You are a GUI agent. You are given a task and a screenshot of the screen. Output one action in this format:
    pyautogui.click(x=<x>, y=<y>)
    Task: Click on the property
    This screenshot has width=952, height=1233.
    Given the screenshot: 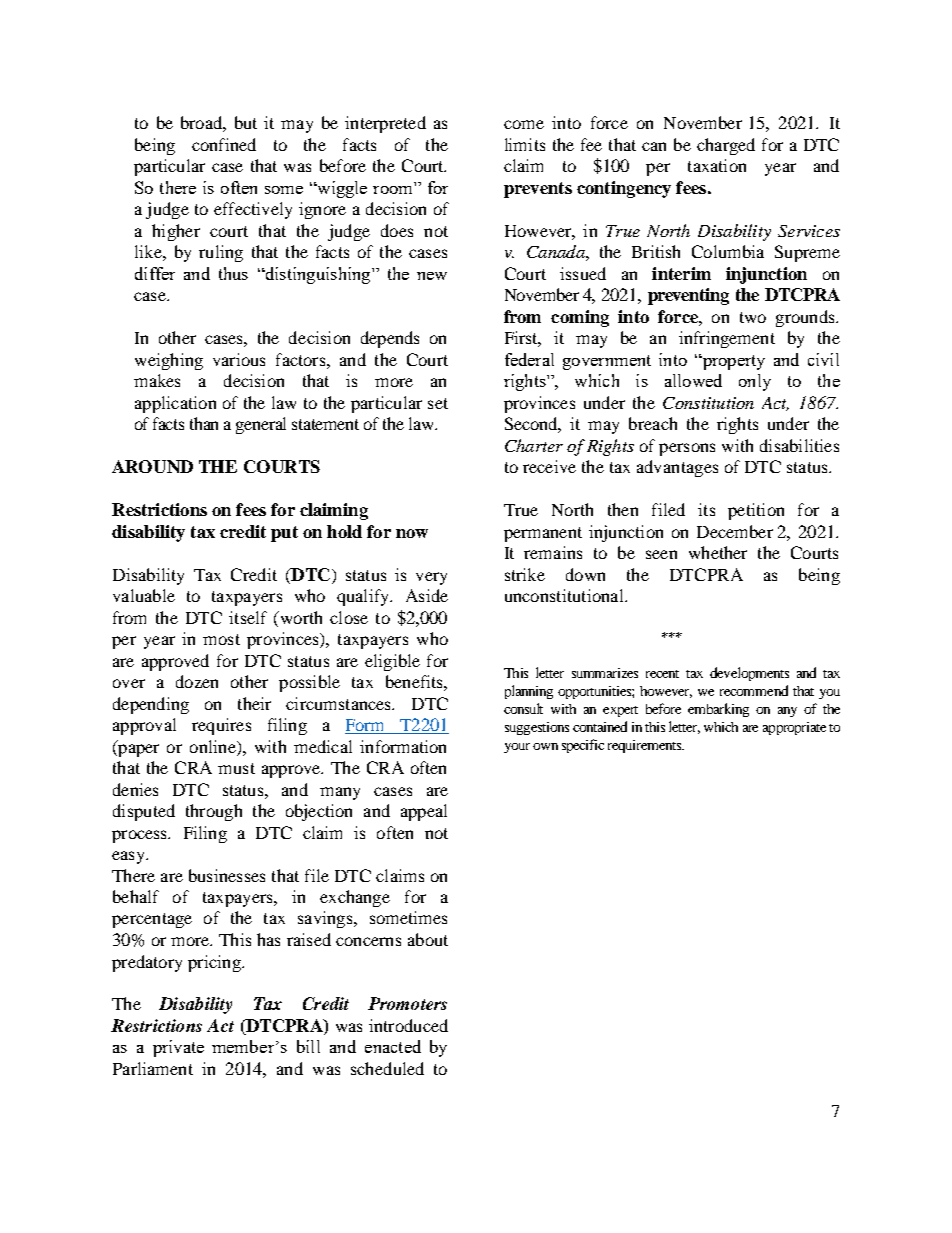 What is the action you would take?
    pyautogui.click(x=732, y=362)
